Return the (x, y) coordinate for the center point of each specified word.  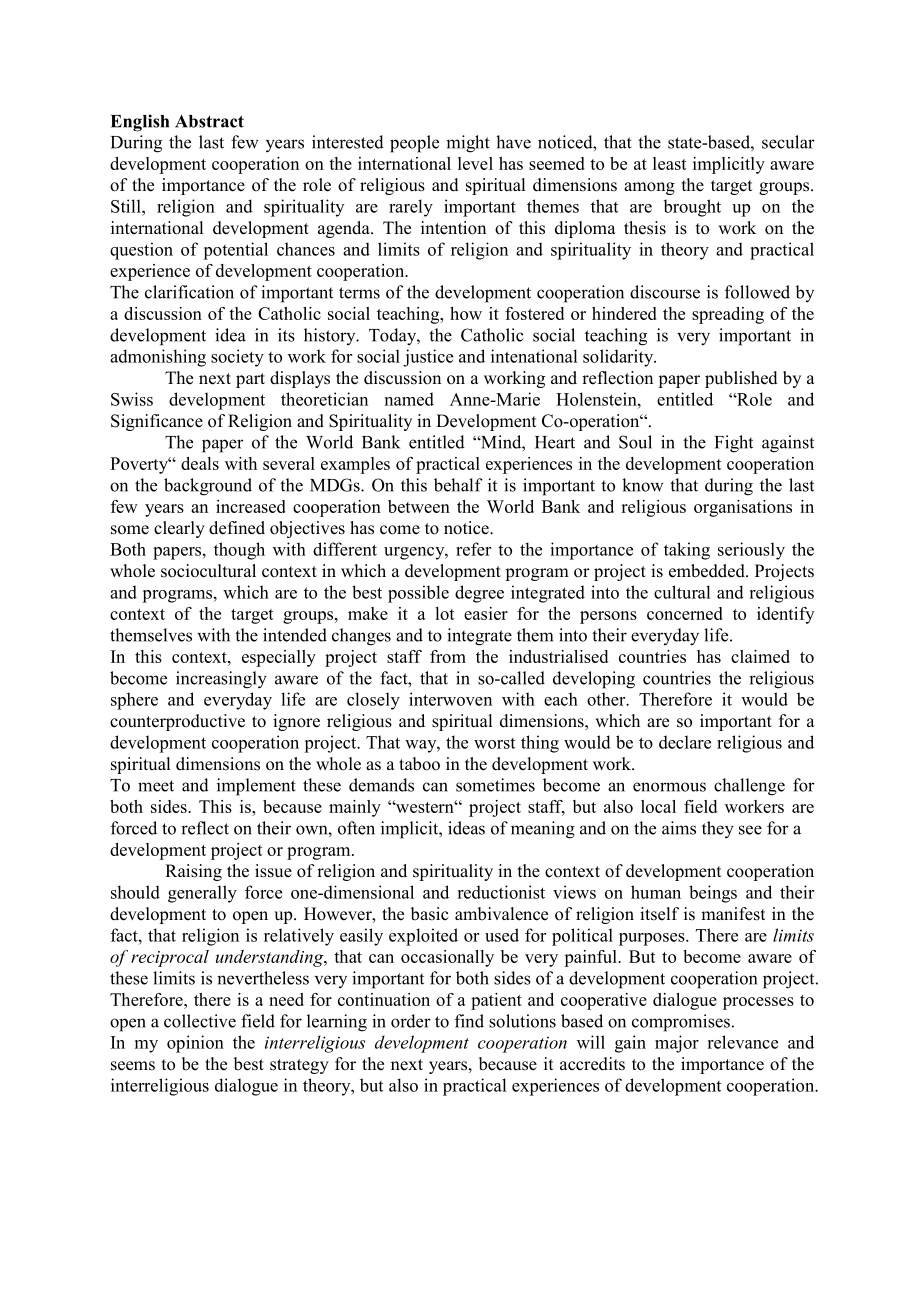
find (469, 1021)
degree (479, 594)
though (239, 551)
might (468, 144)
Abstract (209, 121)
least (670, 163)
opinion (195, 1044)
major (677, 1044)
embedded (708, 571)
